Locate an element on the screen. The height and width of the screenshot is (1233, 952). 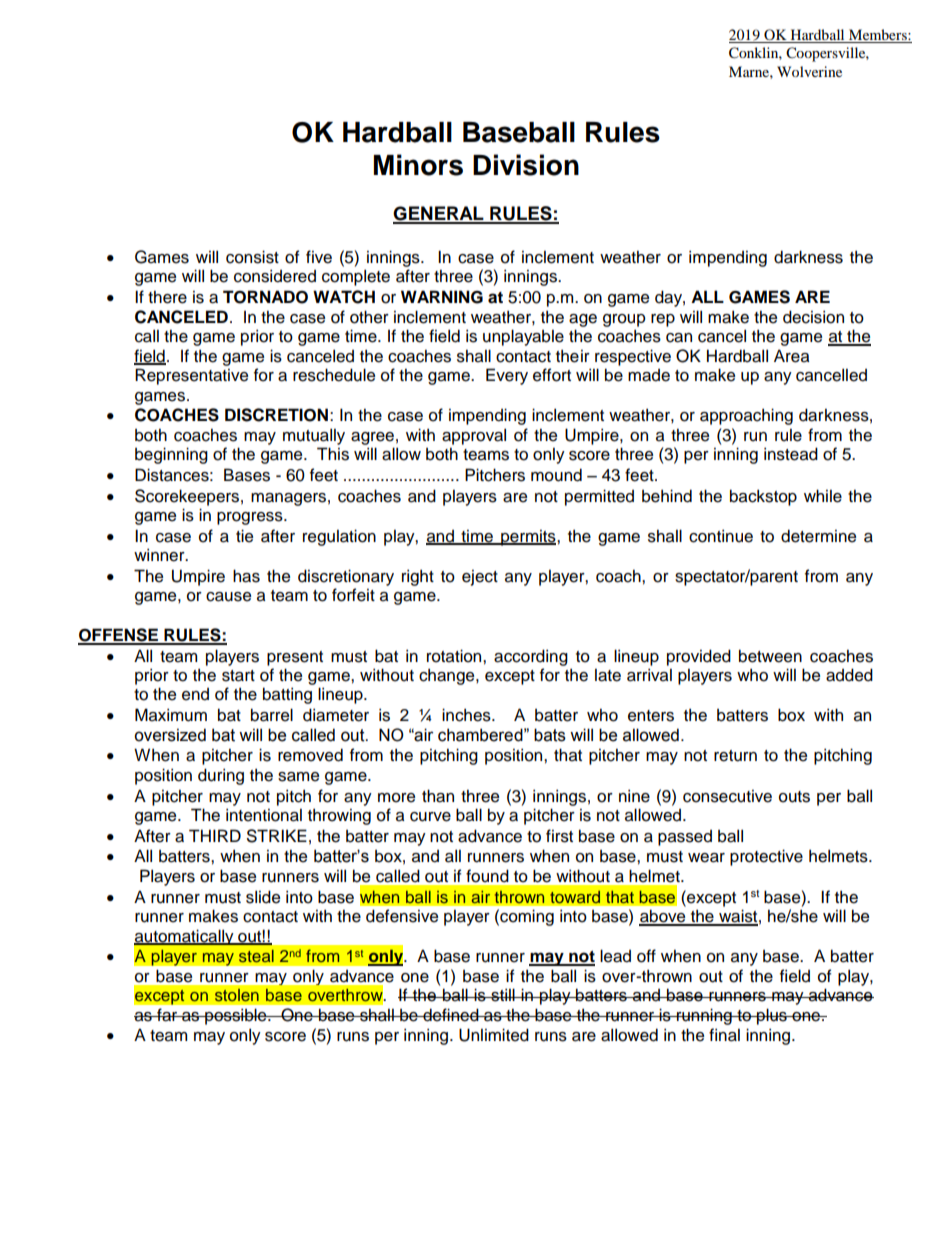
managers is located at coordinates (288, 499).
